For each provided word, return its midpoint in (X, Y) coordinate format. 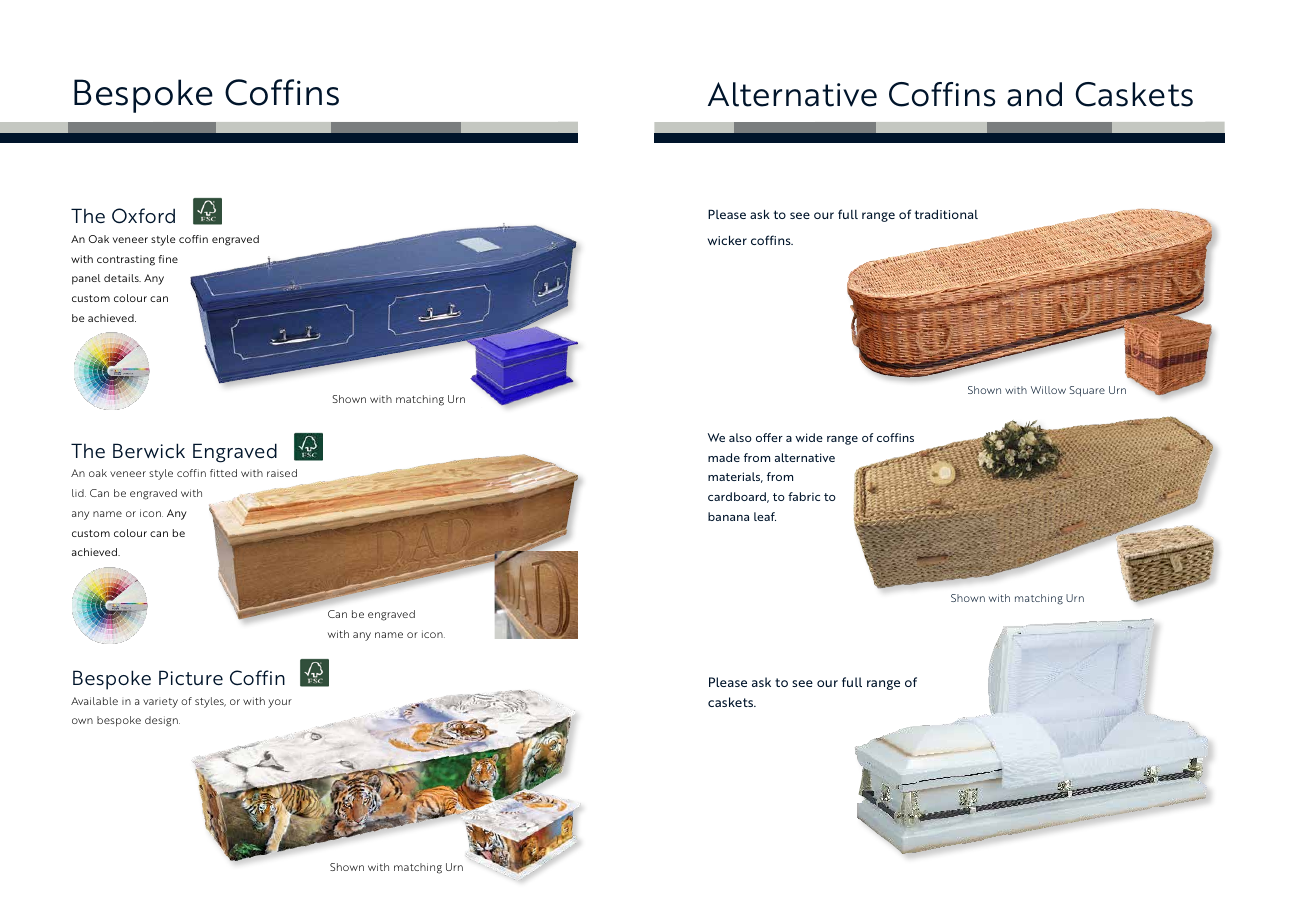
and (1034, 94)
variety (160, 703)
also (740, 437)
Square (1087, 391)
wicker (727, 240)
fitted (223, 473)
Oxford (143, 216)
